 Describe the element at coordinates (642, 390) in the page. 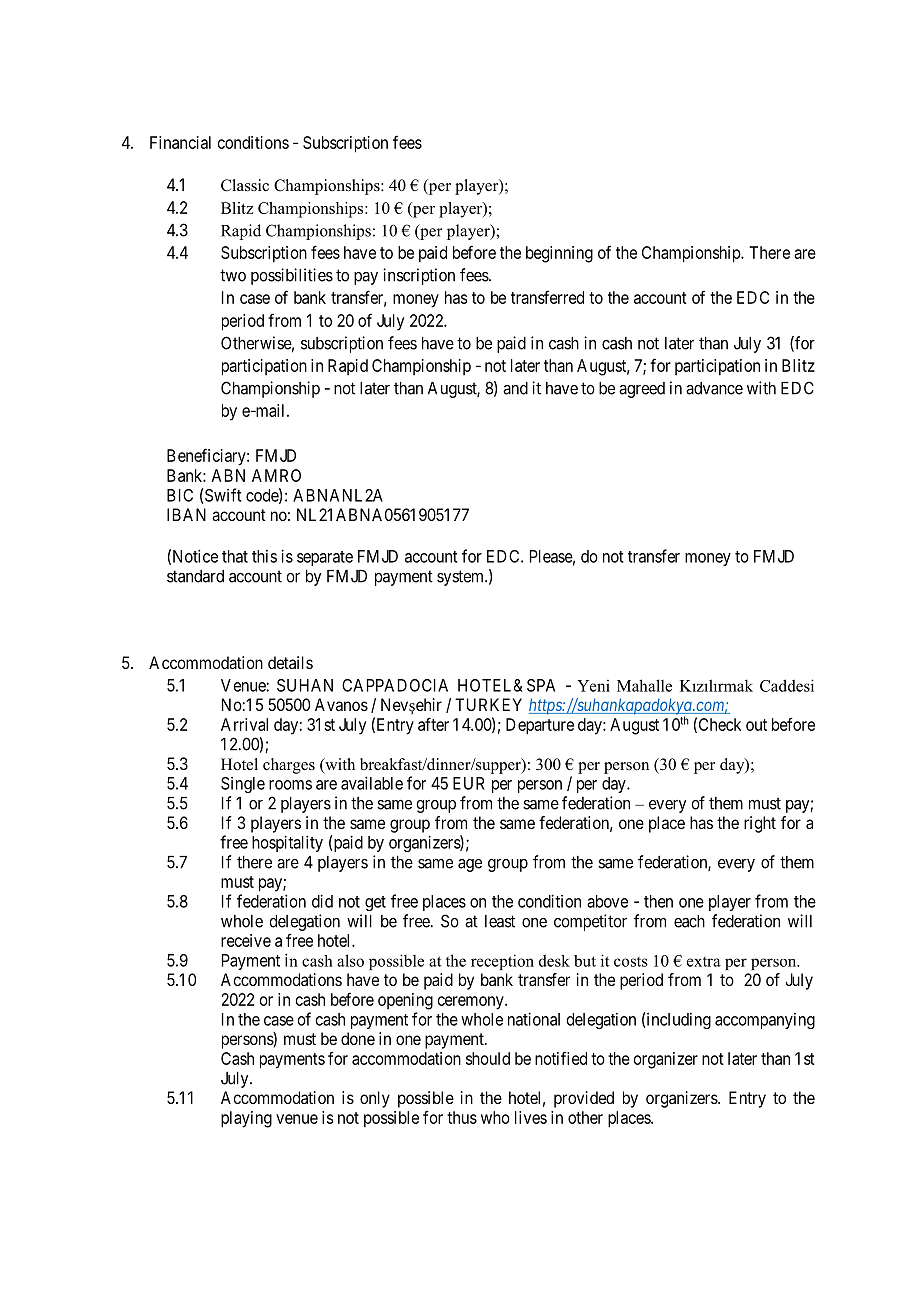

I see `agreed` at that location.
